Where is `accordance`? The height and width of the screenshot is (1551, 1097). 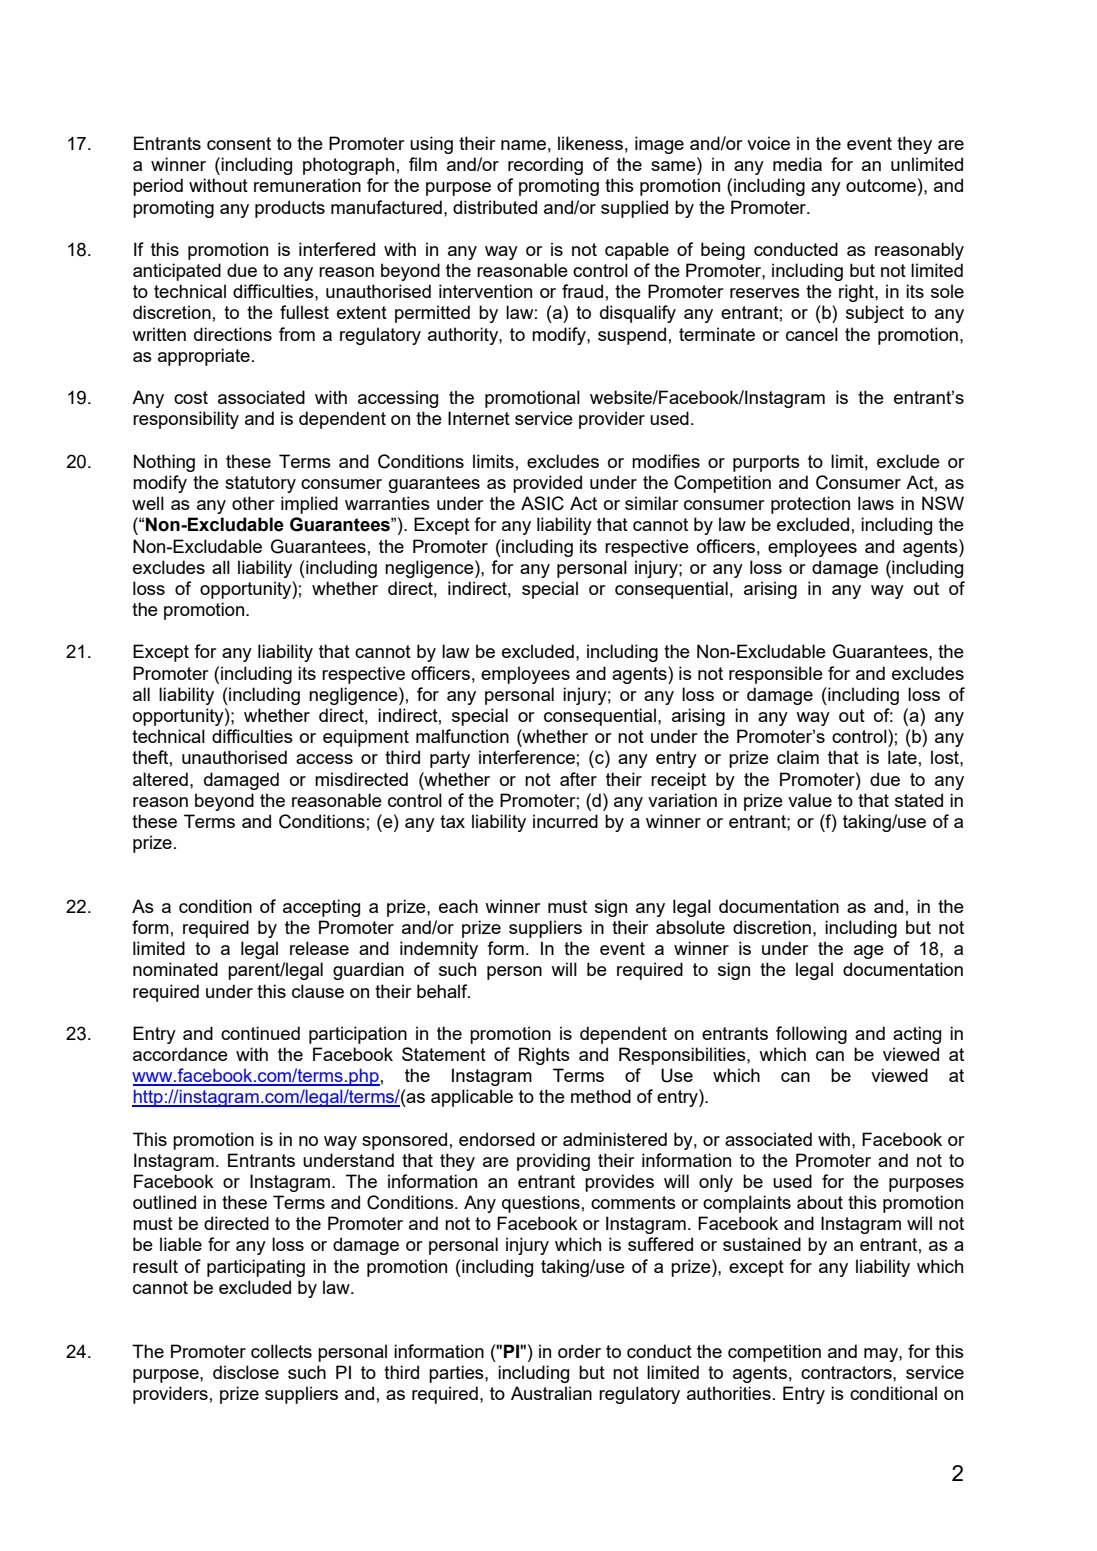 accordance is located at coordinates (180, 1054).
